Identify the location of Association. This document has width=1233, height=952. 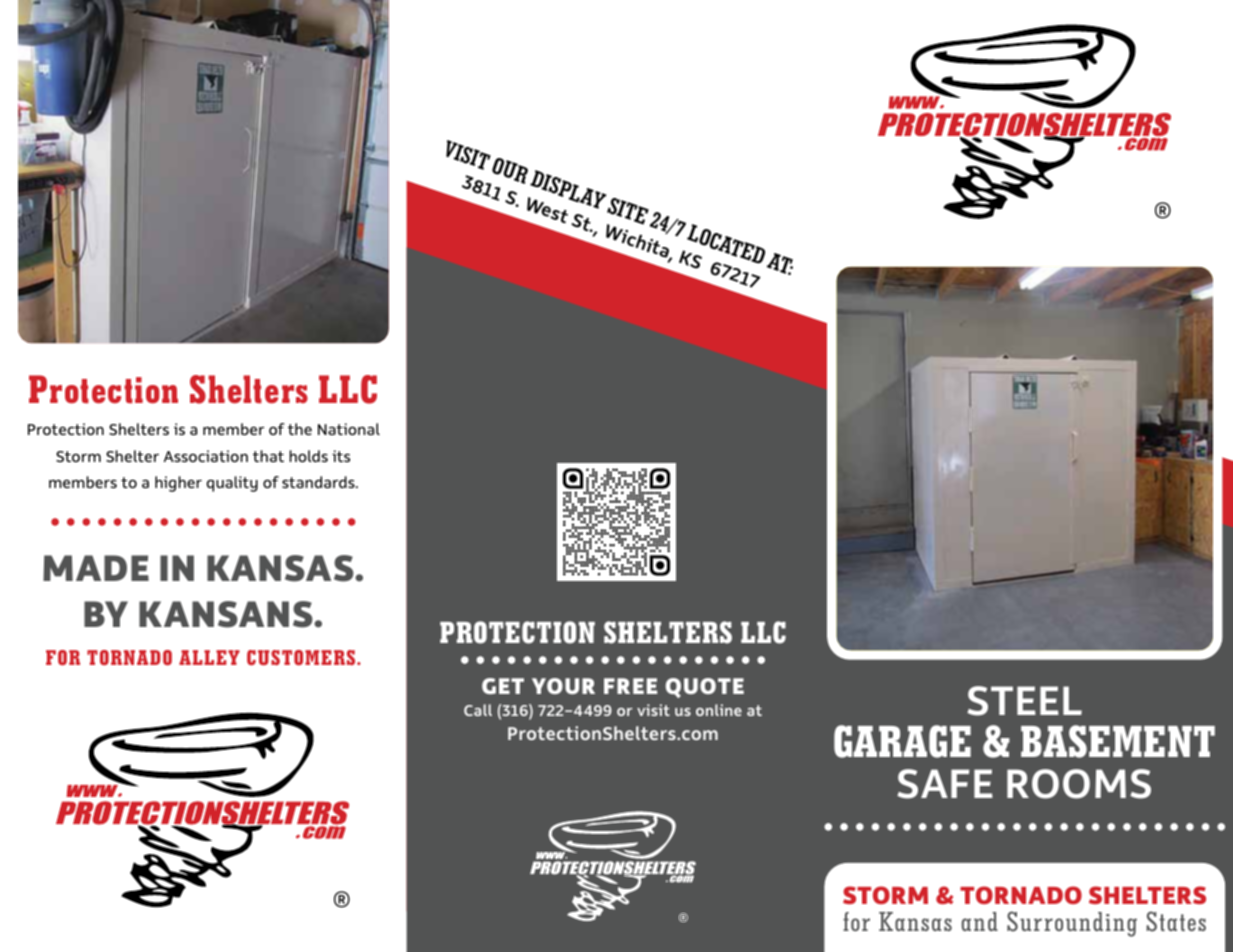
(206, 456).
